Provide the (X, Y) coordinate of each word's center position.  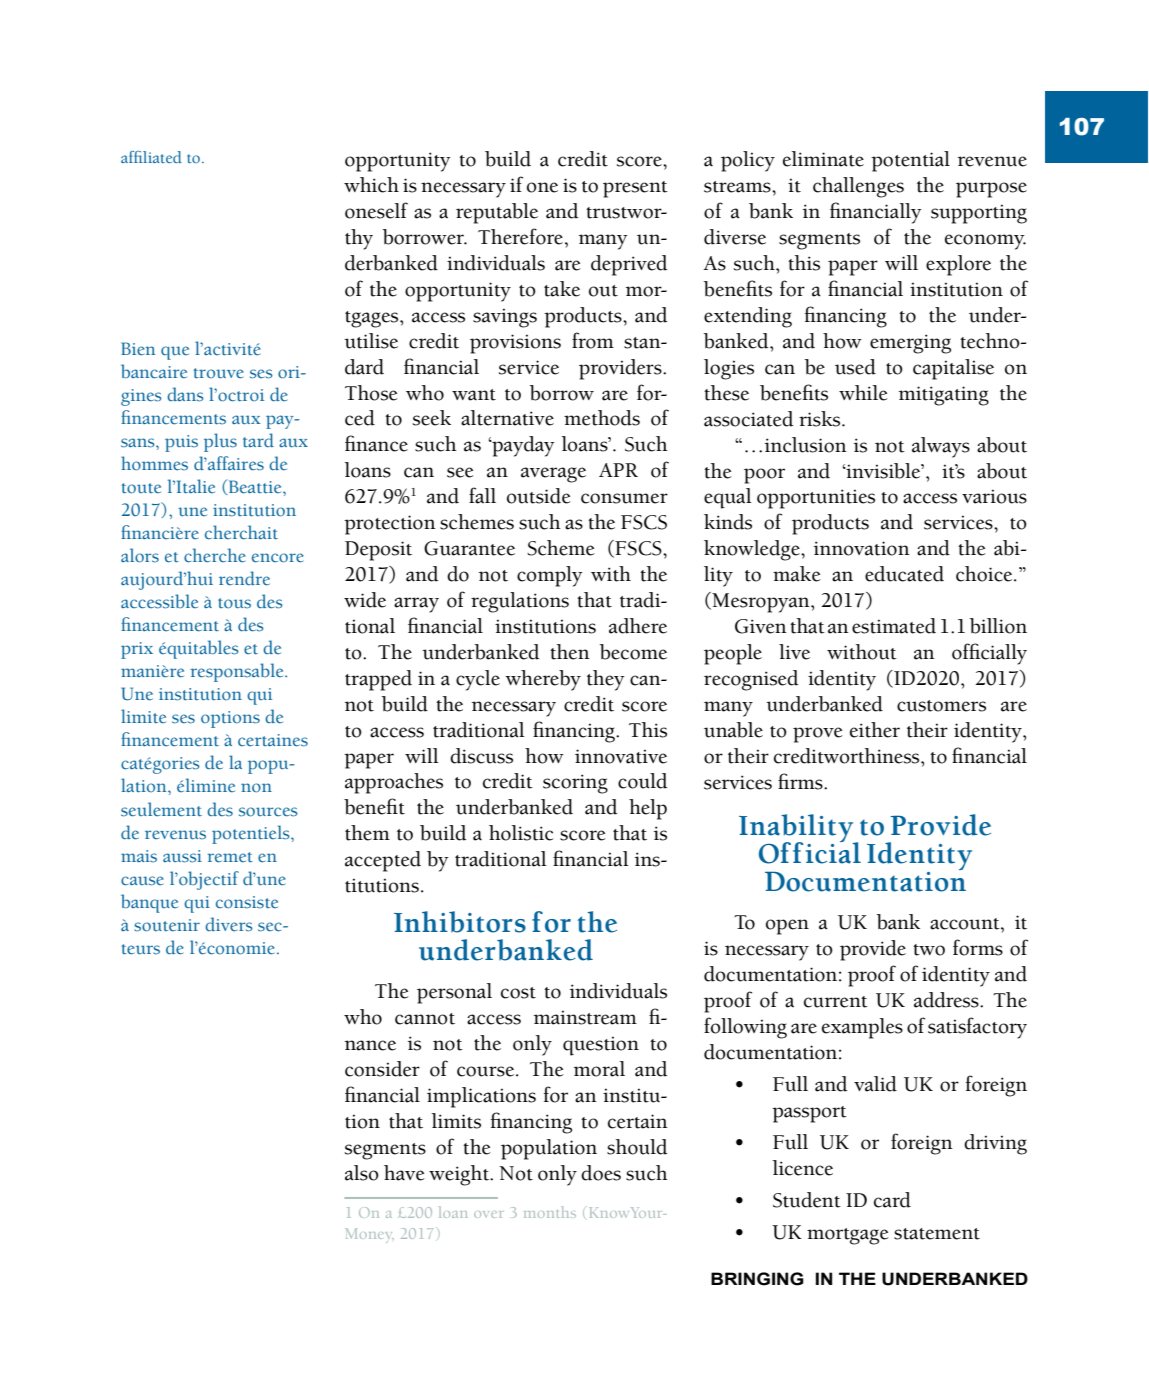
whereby (543, 680)
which (371, 185)
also (362, 1173)
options (230, 719)
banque (149, 903)
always (941, 447)
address (947, 1000)
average (553, 475)
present (635, 189)
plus (220, 442)
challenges (858, 187)
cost (518, 993)
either (875, 730)
